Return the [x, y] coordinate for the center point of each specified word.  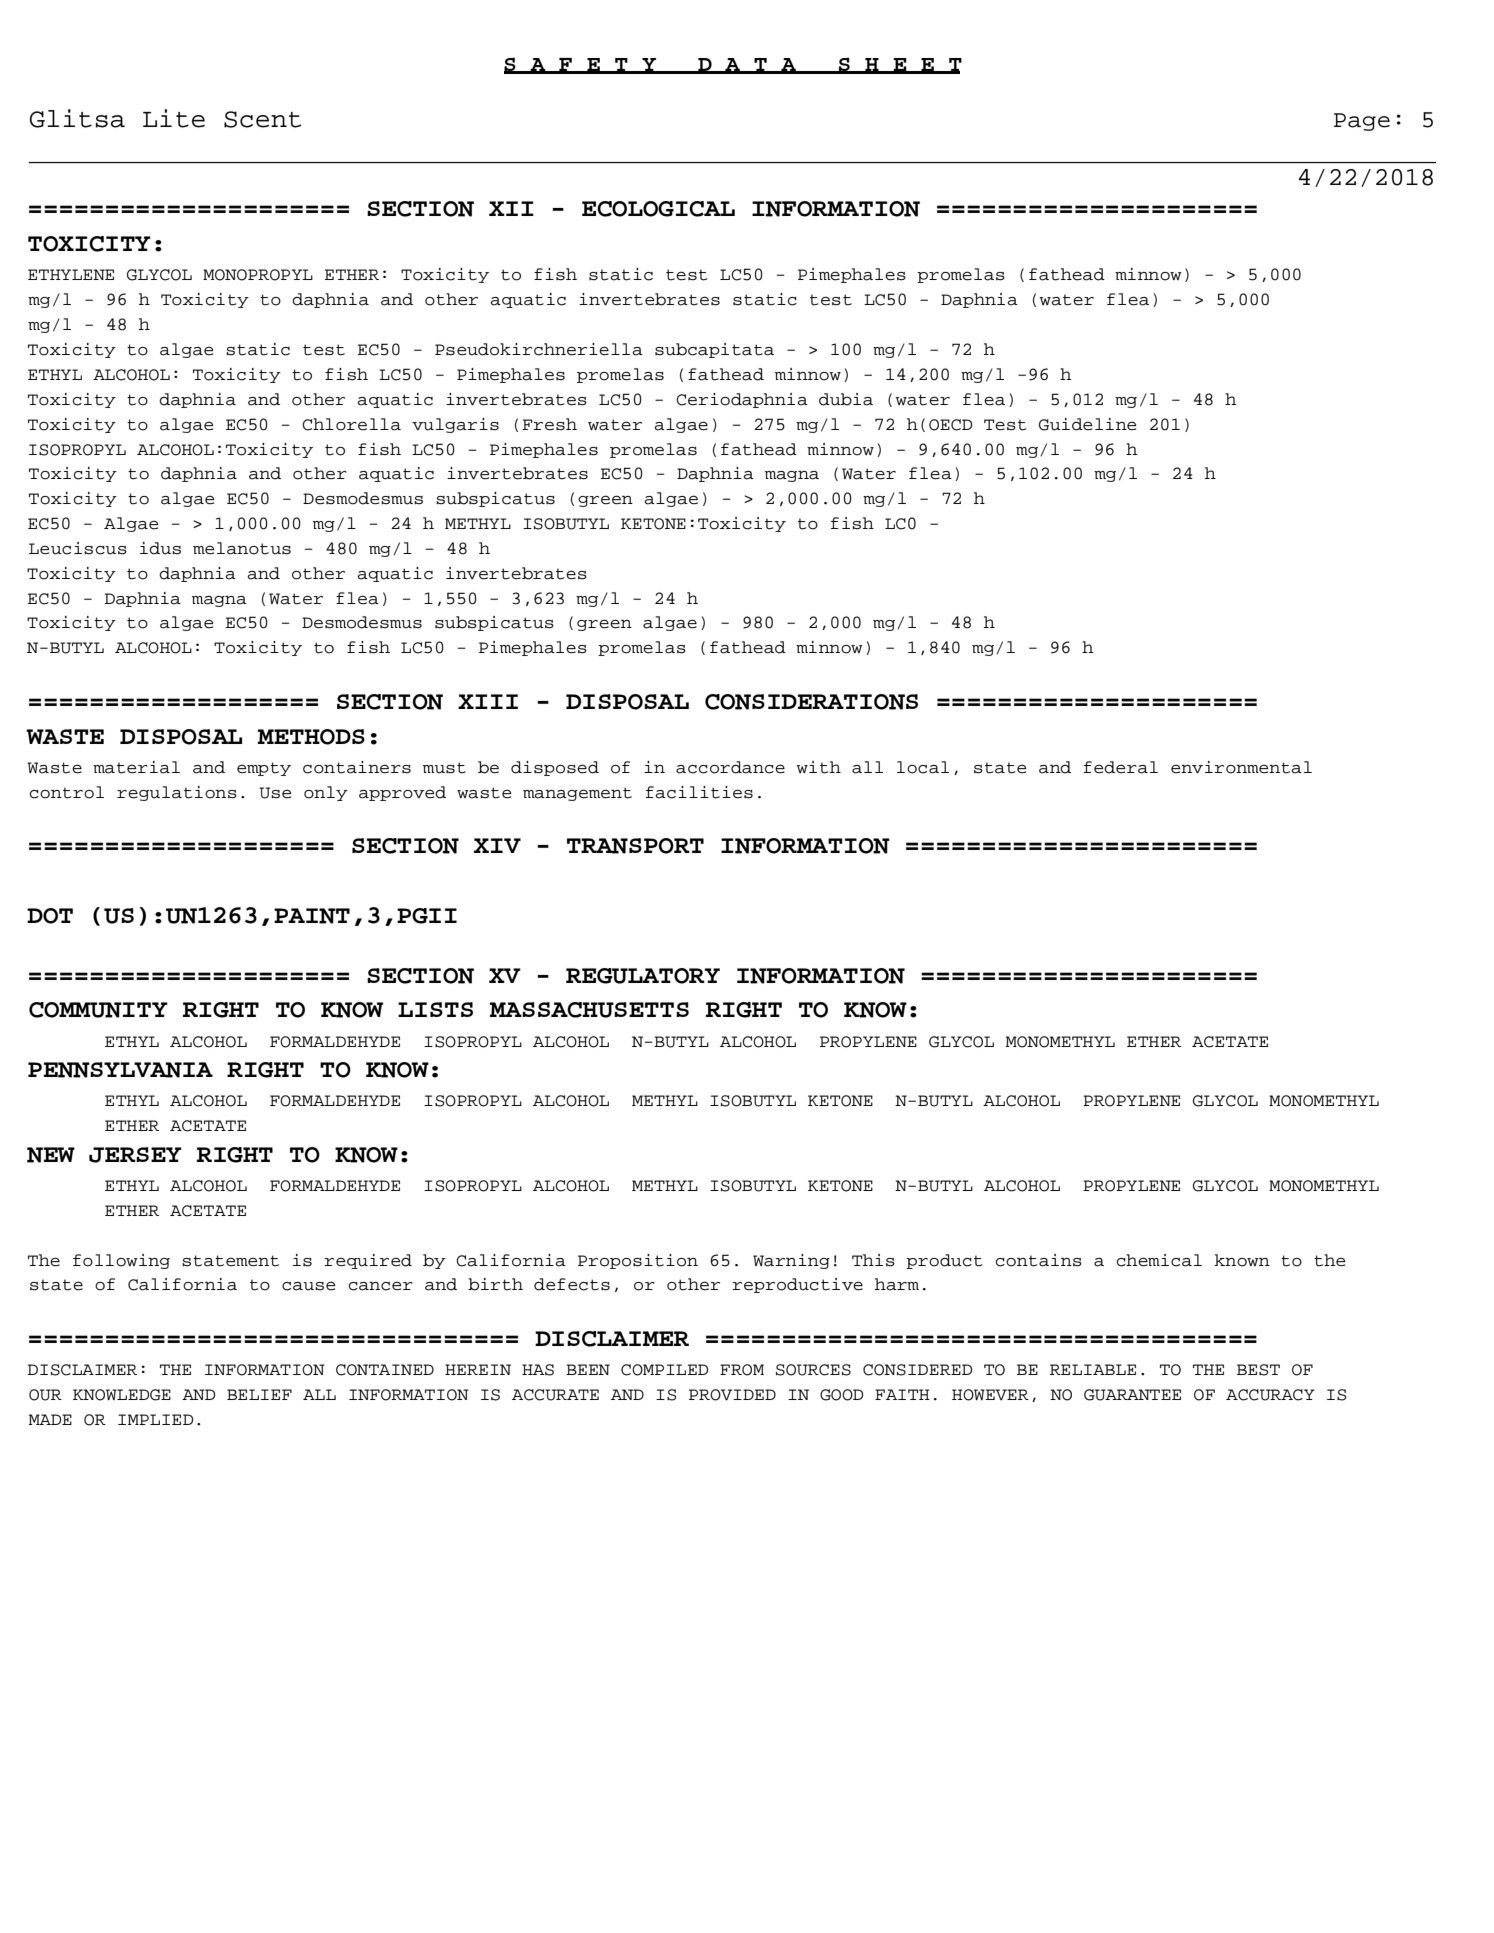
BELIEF [259, 1394]
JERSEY [135, 1155]
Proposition [638, 1261]
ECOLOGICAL [658, 209]
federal [1121, 767]
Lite [174, 118]
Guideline [1087, 424]
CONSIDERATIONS [811, 702]
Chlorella [351, 424]
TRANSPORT [635, 846]
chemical [1159, 1260]
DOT [50, 916]
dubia [846, 399]
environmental [1241, 767]
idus [160, 548]
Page [1362, 122]
